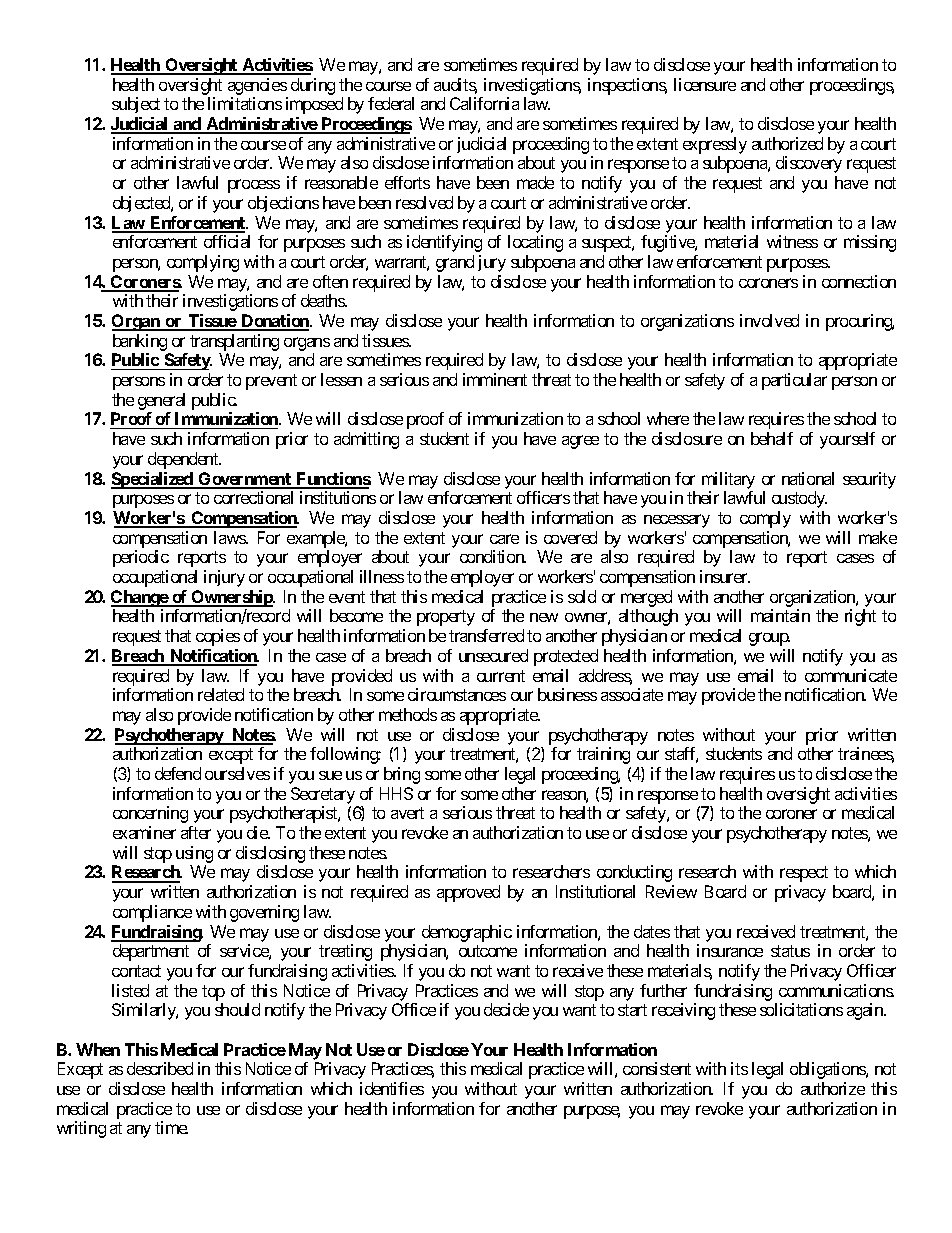  Describe the element at coordinates (178, 773) in the page. I see `defend` at that location.
